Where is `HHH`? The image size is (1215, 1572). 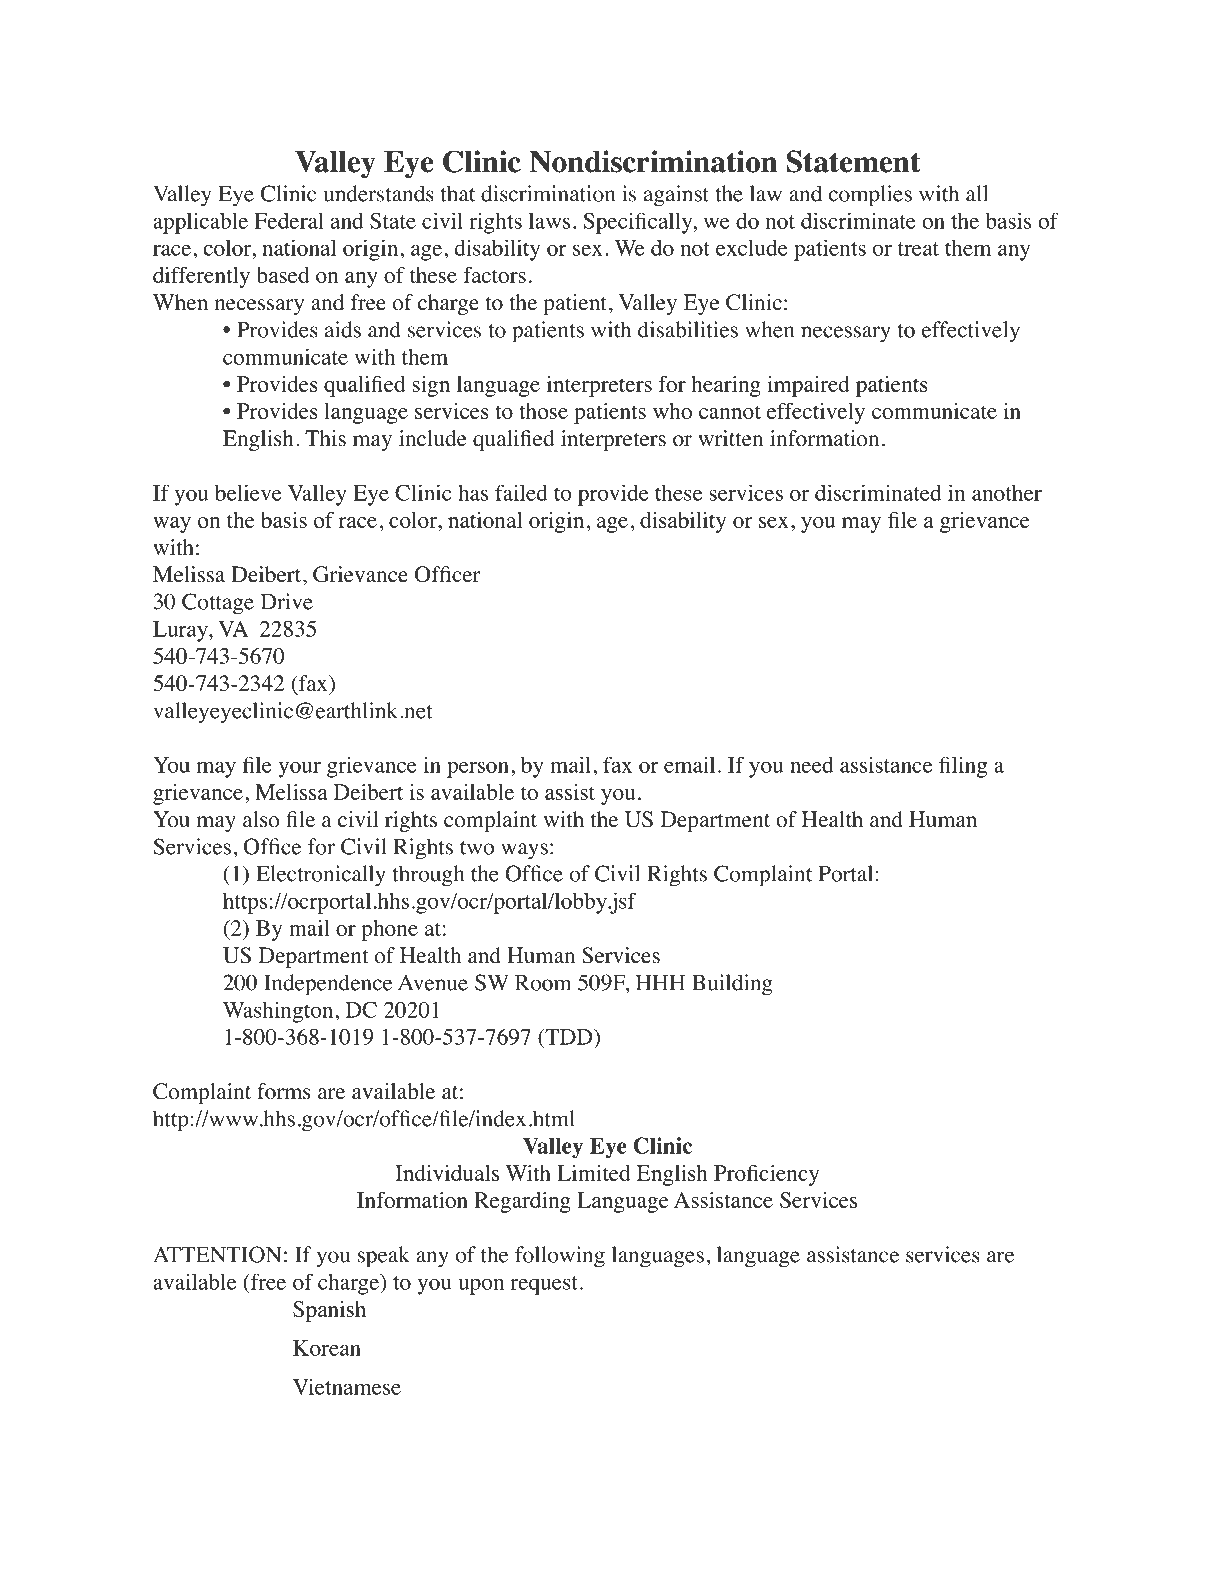 HHH is located at coordinates (660, 983).
